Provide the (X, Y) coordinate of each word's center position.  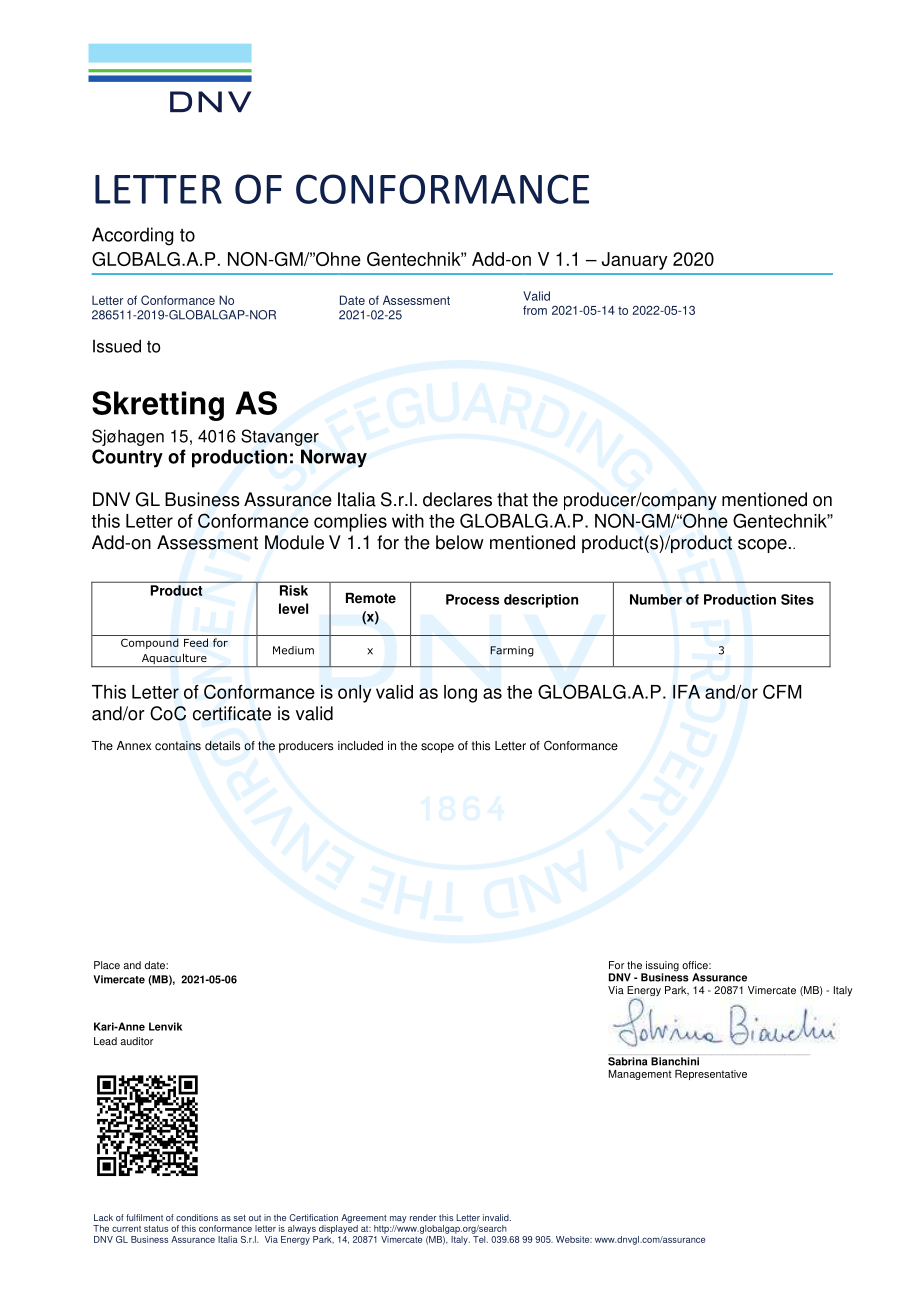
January (635, 261)
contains (178, 746)
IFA (686, 692)
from (535, 310)
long (460, 694)
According (133, 236)
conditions (197, 1217)
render (423, 1217)
